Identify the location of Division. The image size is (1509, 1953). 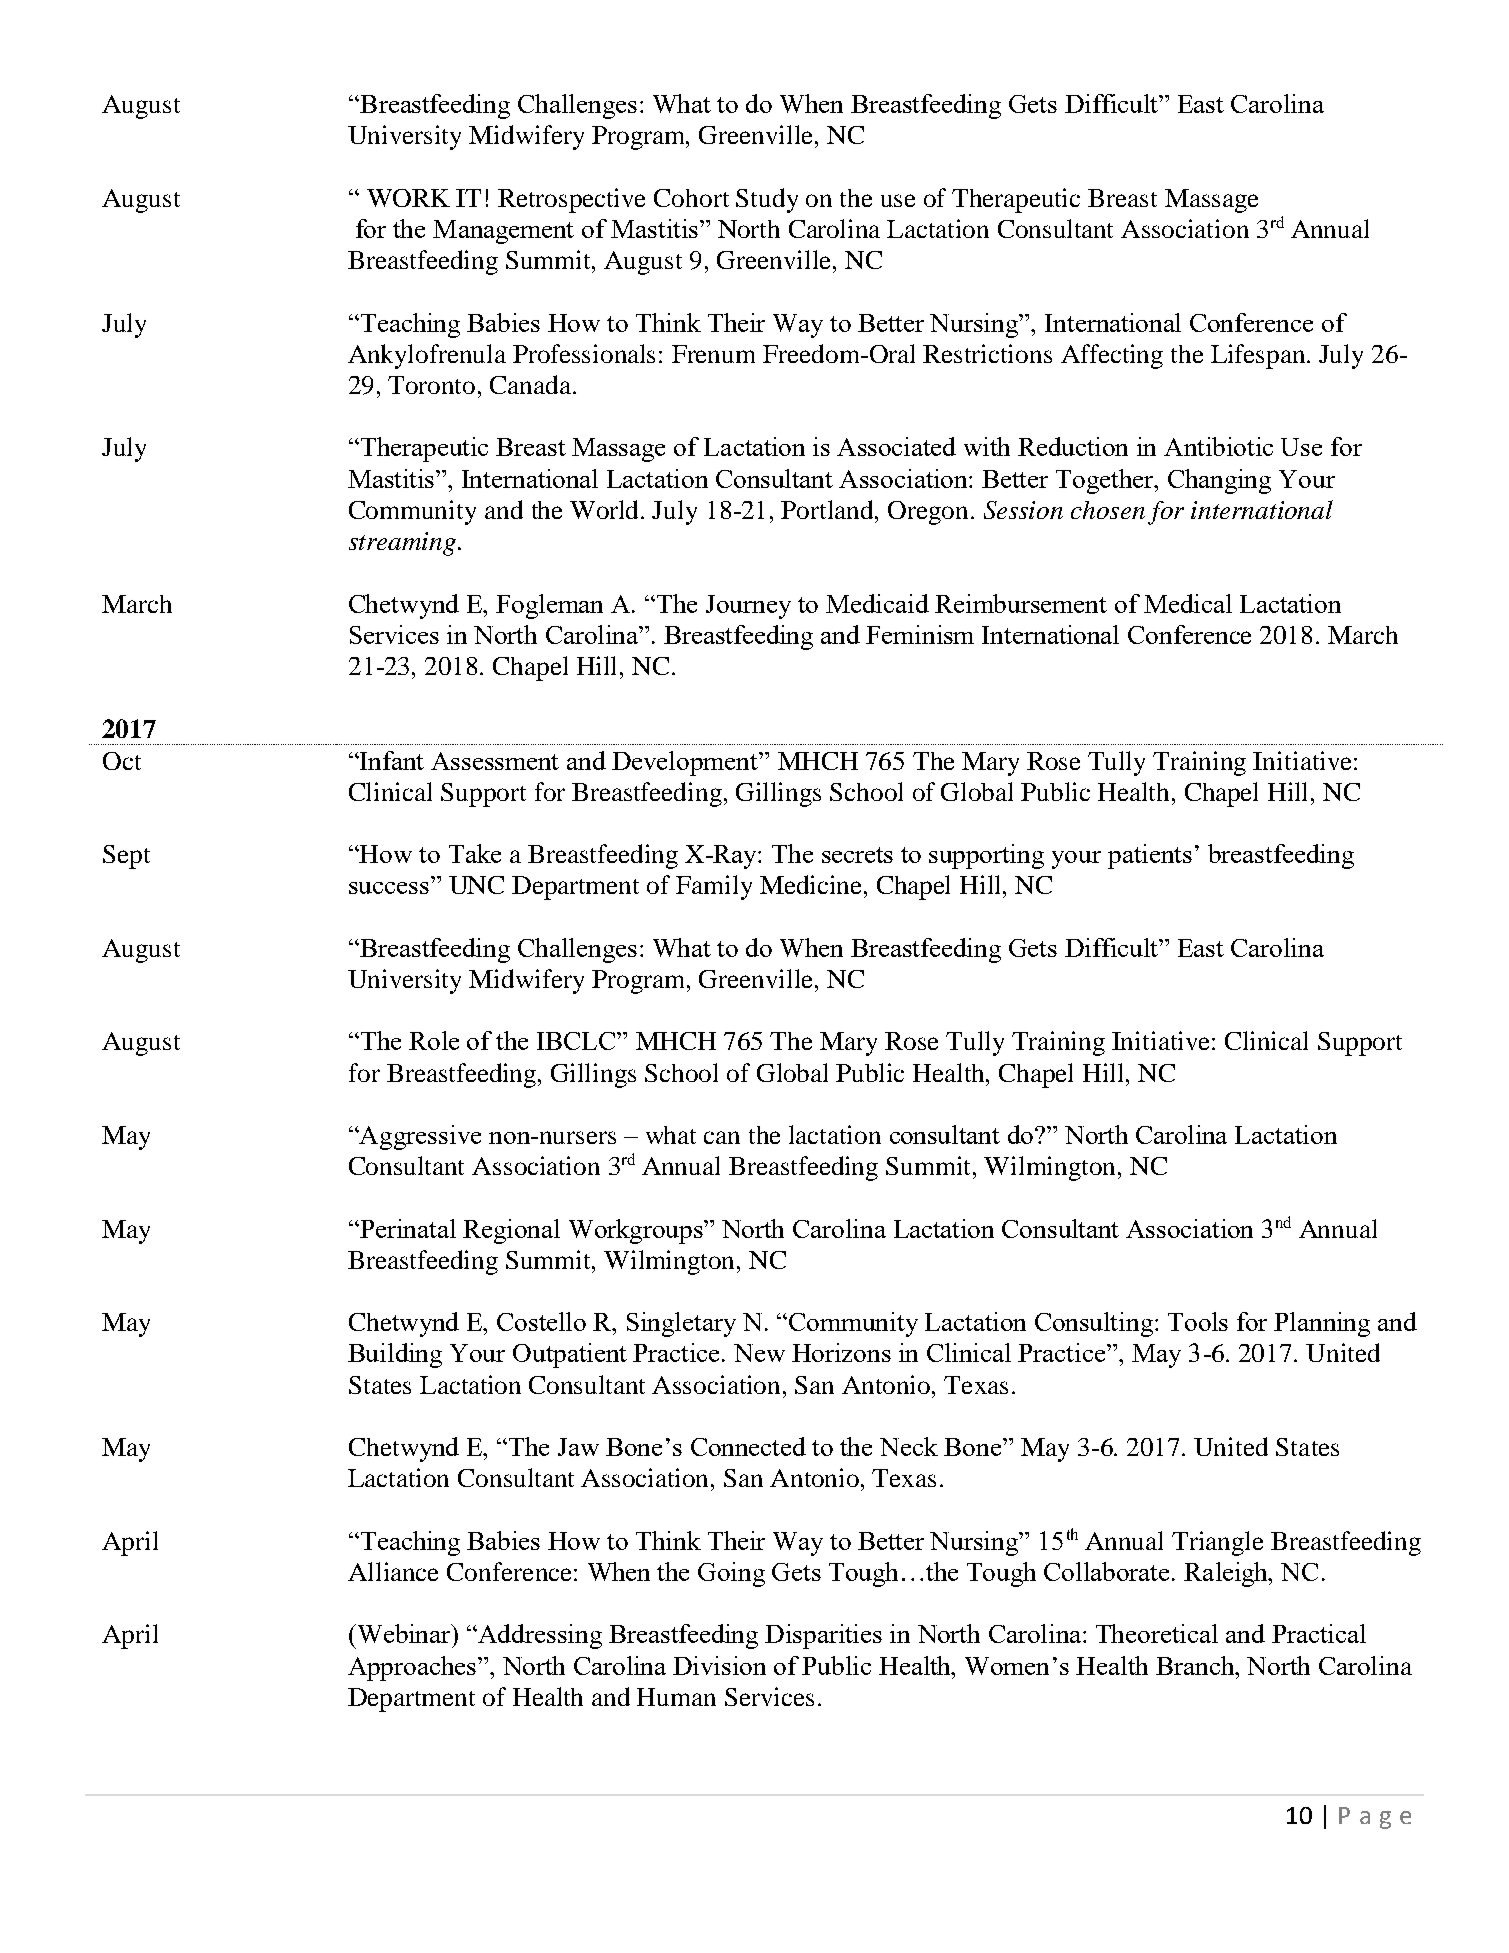
(719, 1665).
